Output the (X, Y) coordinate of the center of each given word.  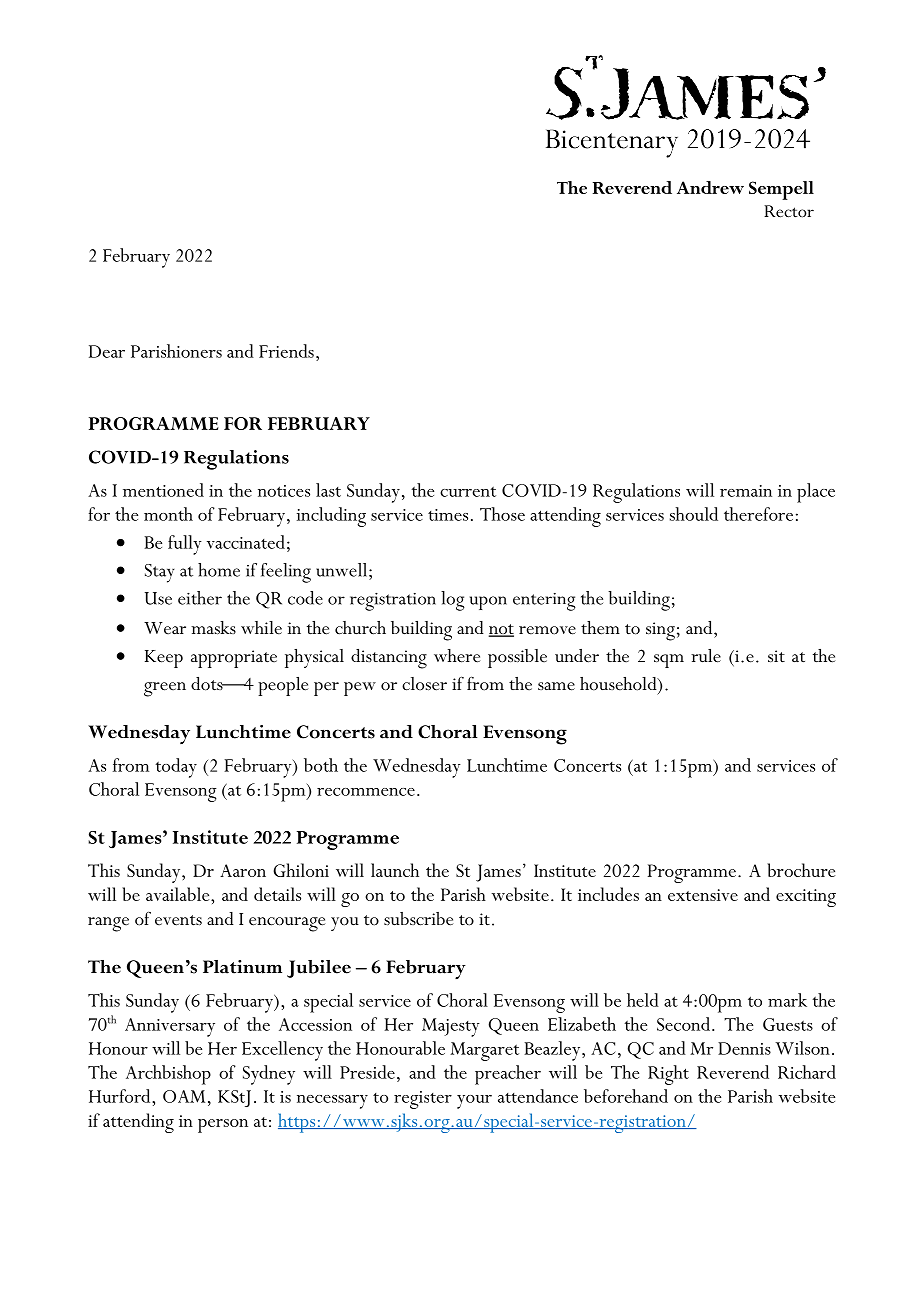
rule (706, 655)
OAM (184, 1096)
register (423, 1100)
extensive (703, 895)
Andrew (710, 187)
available (179, 894)
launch (395, 870)
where (457, 656)
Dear (107, 351)
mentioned (163, 490)
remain (746, 491)
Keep (164, 659)
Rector (789, 211)
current (468, 491)
